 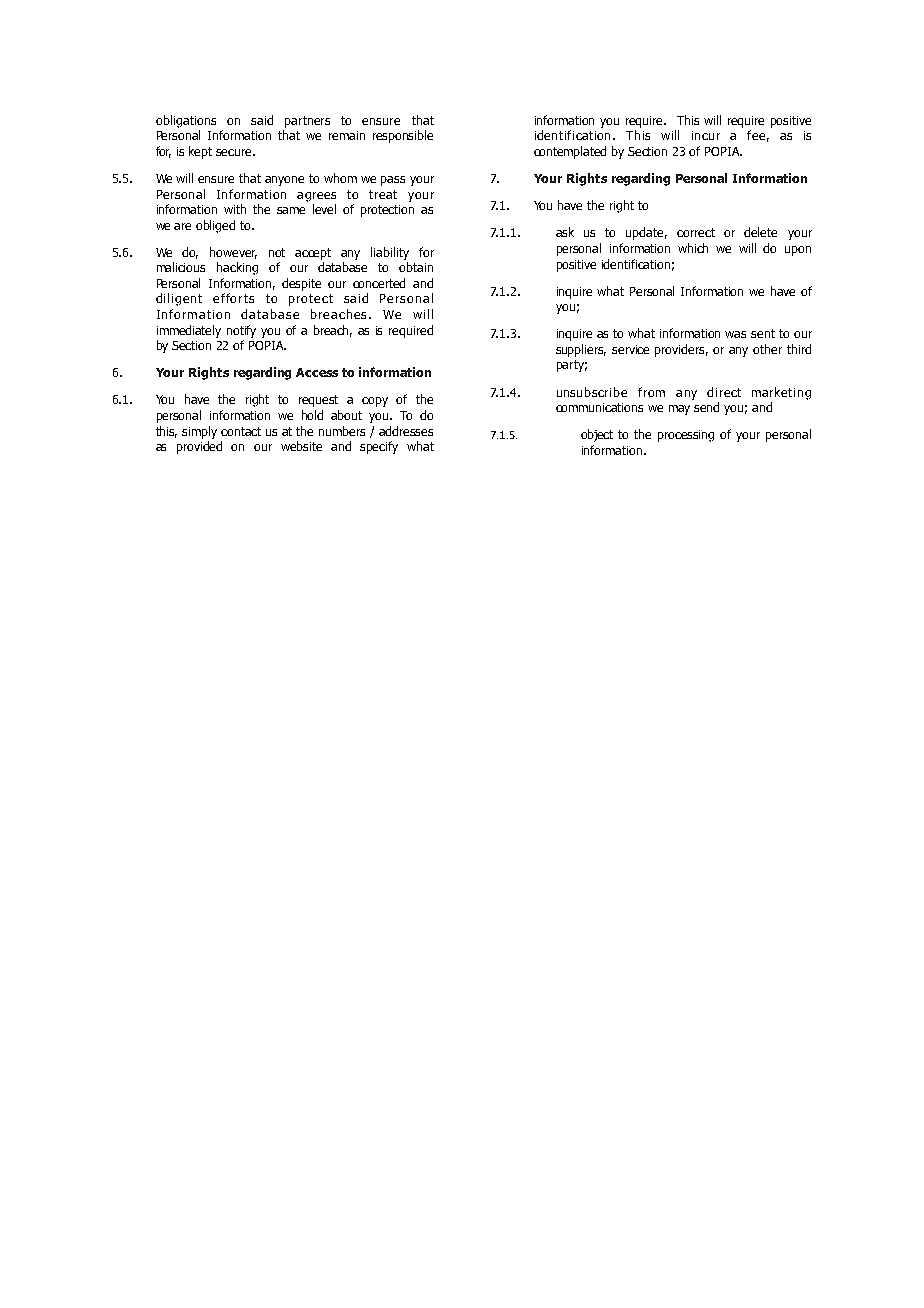 What do you see at coordinates (241, 431) in the screenshot?
I see `contact` at bounding box center [241, 431].
